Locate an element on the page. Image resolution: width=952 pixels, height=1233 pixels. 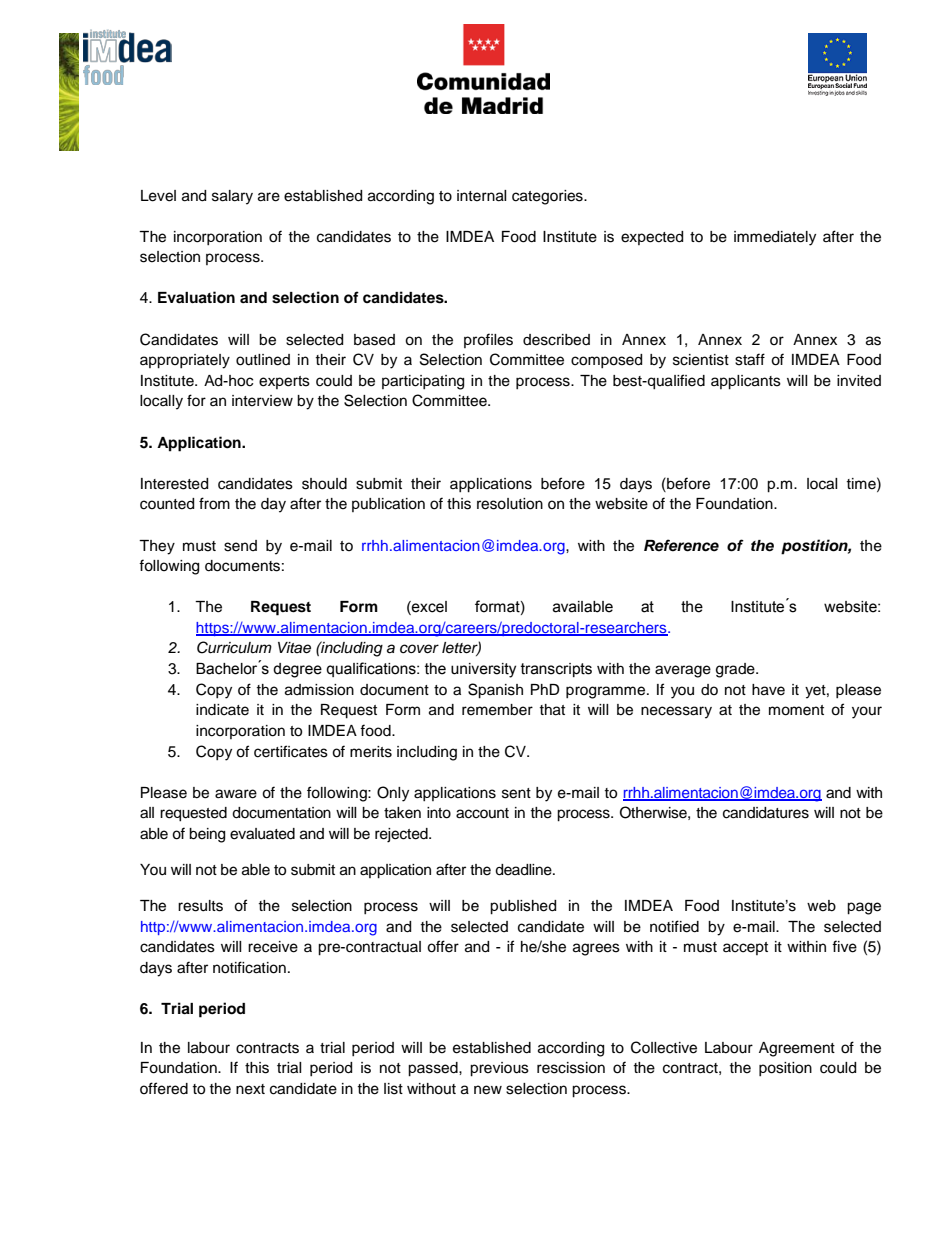
next is located at coordinates (250, 1089).
